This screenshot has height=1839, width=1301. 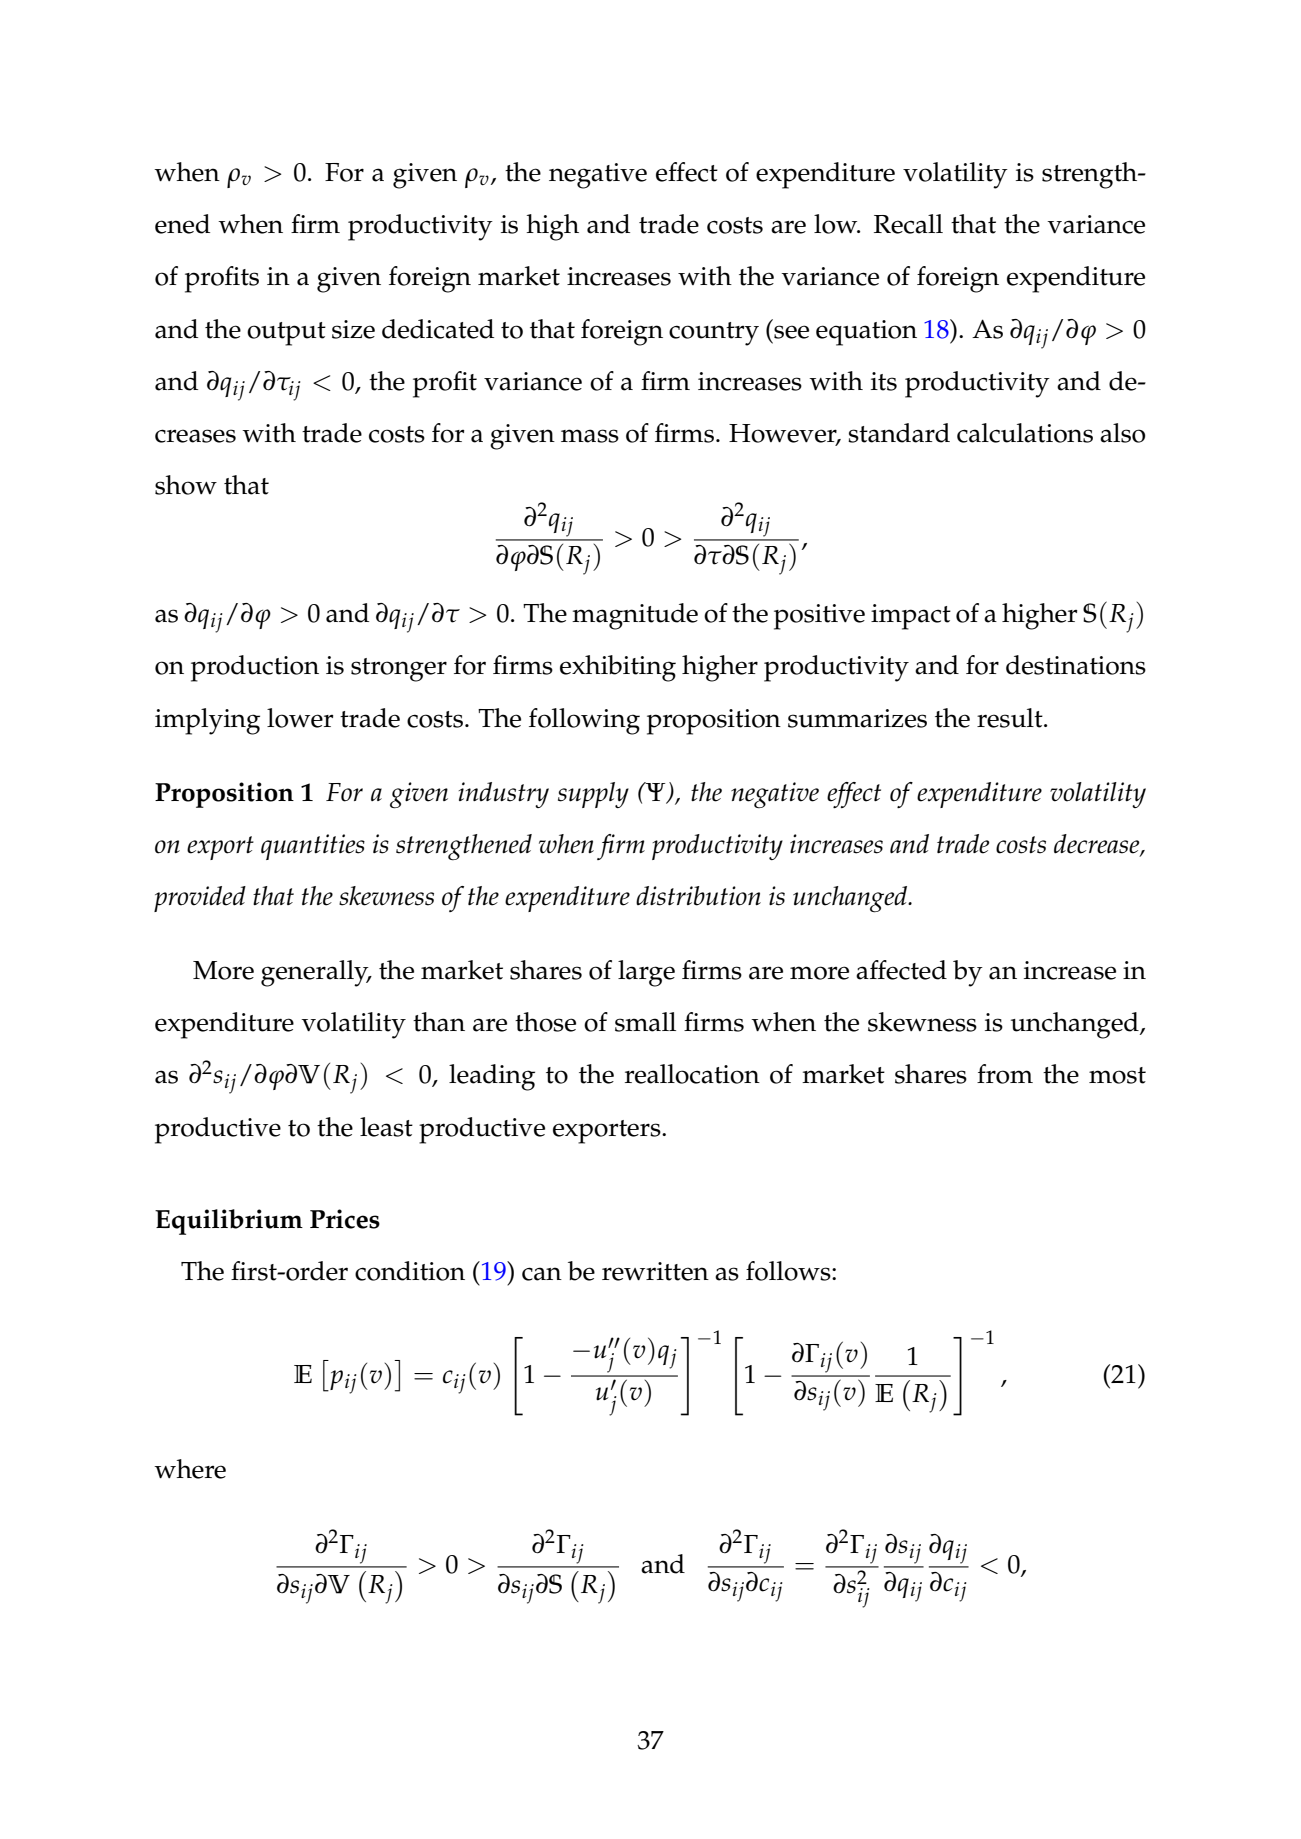 What do you see at coordinates (286, 334) in the screenshot?
I see `output` at bounding box center [286, 334].
